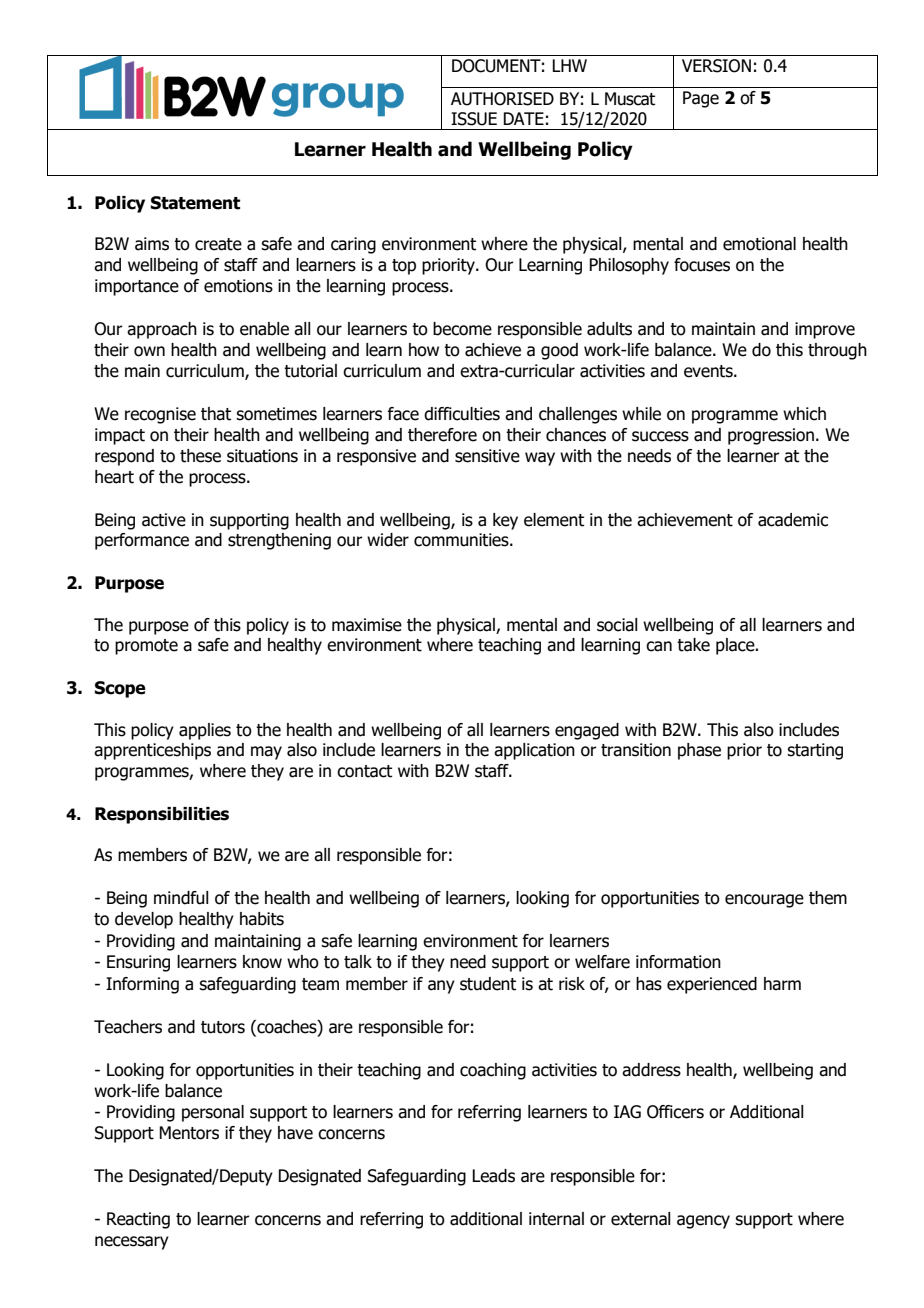  What do you see at coordinates (703, 1222) in the screenshot?
I see `agency` at bounding box center [703, 1222].
